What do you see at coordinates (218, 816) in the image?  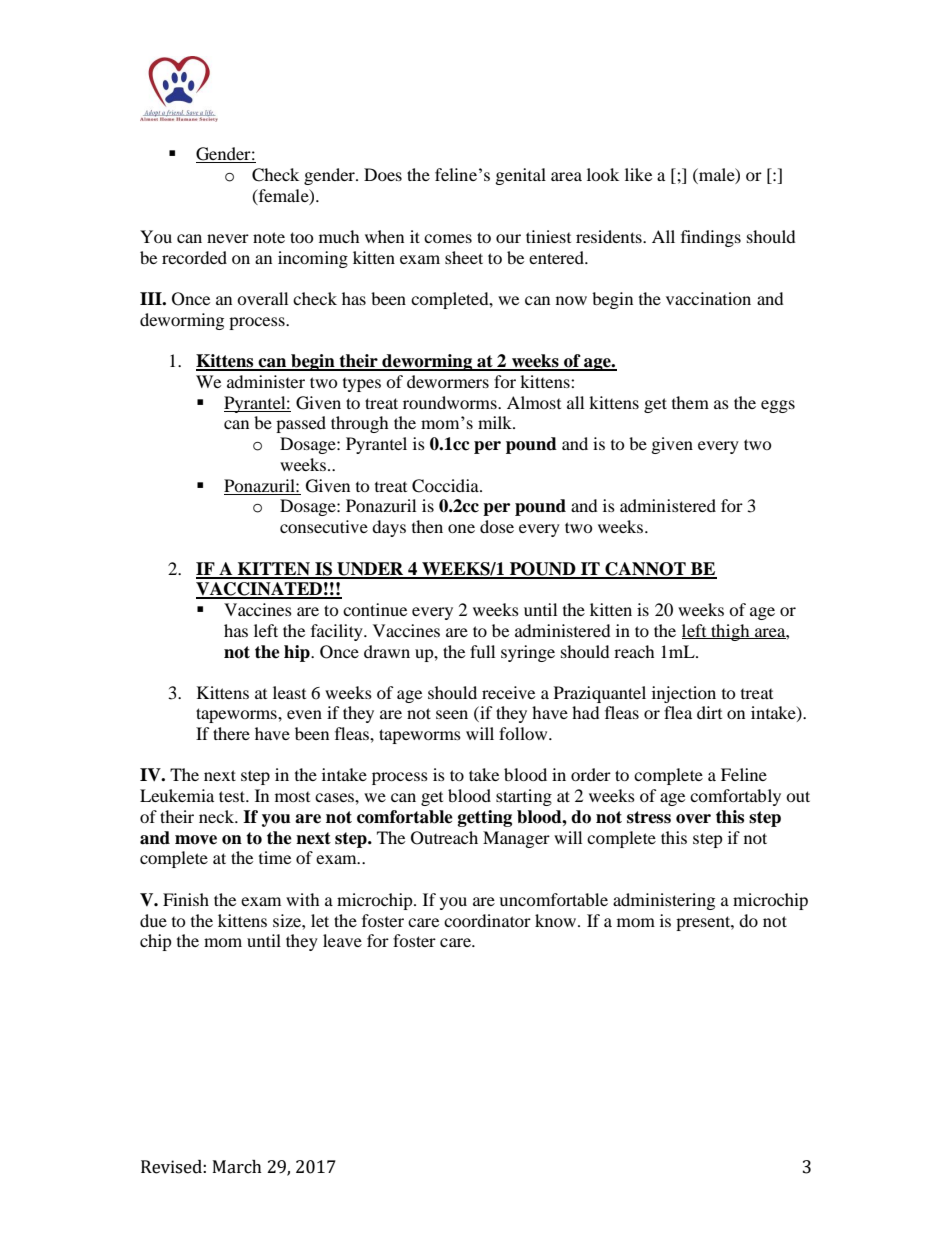 I see `neck` at bounding box center [218, 816].
